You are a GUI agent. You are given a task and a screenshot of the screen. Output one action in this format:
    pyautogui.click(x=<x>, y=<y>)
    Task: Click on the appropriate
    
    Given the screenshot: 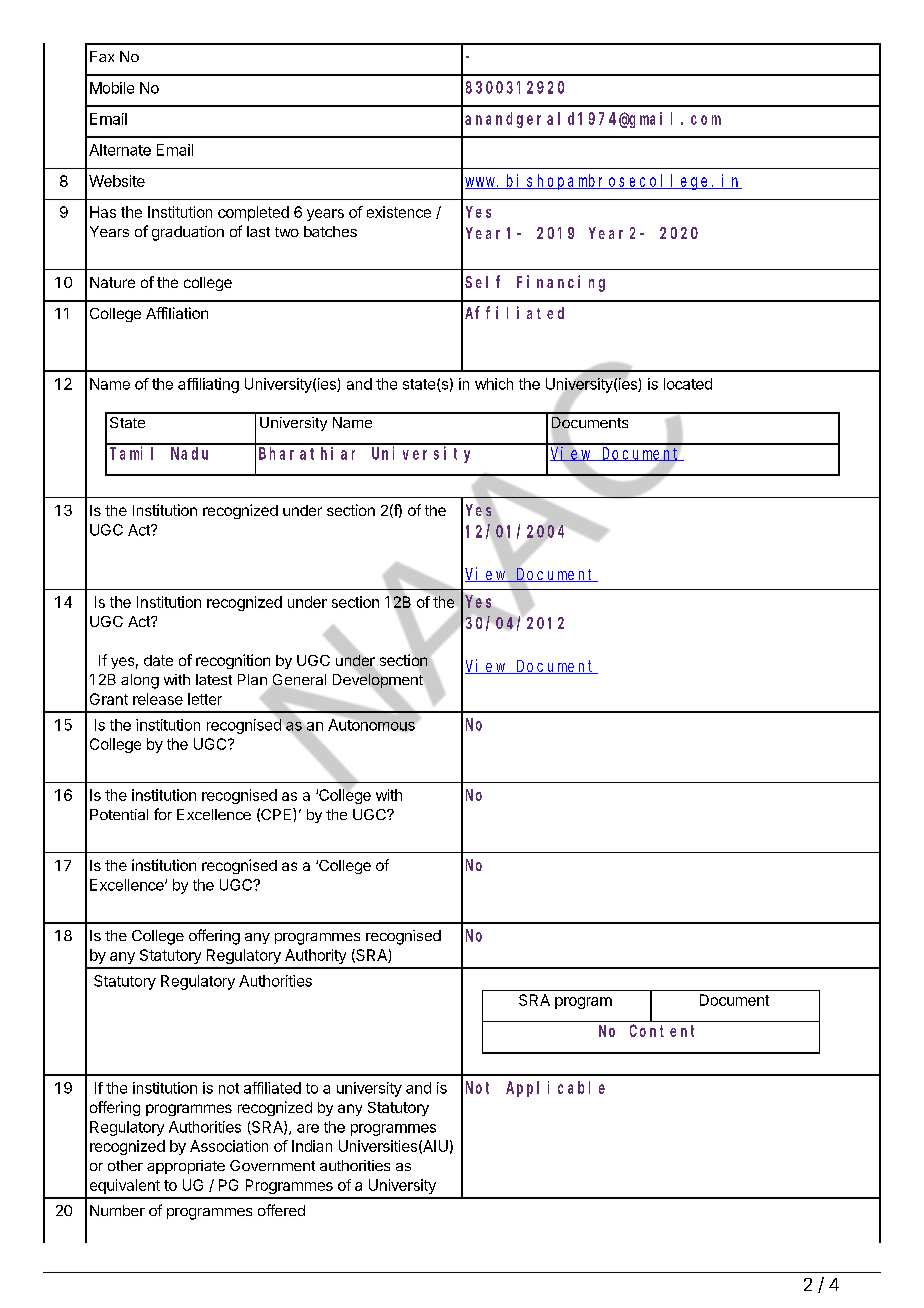 What is the action you would take?
    pyautogui.click(x=186, y=1167)
